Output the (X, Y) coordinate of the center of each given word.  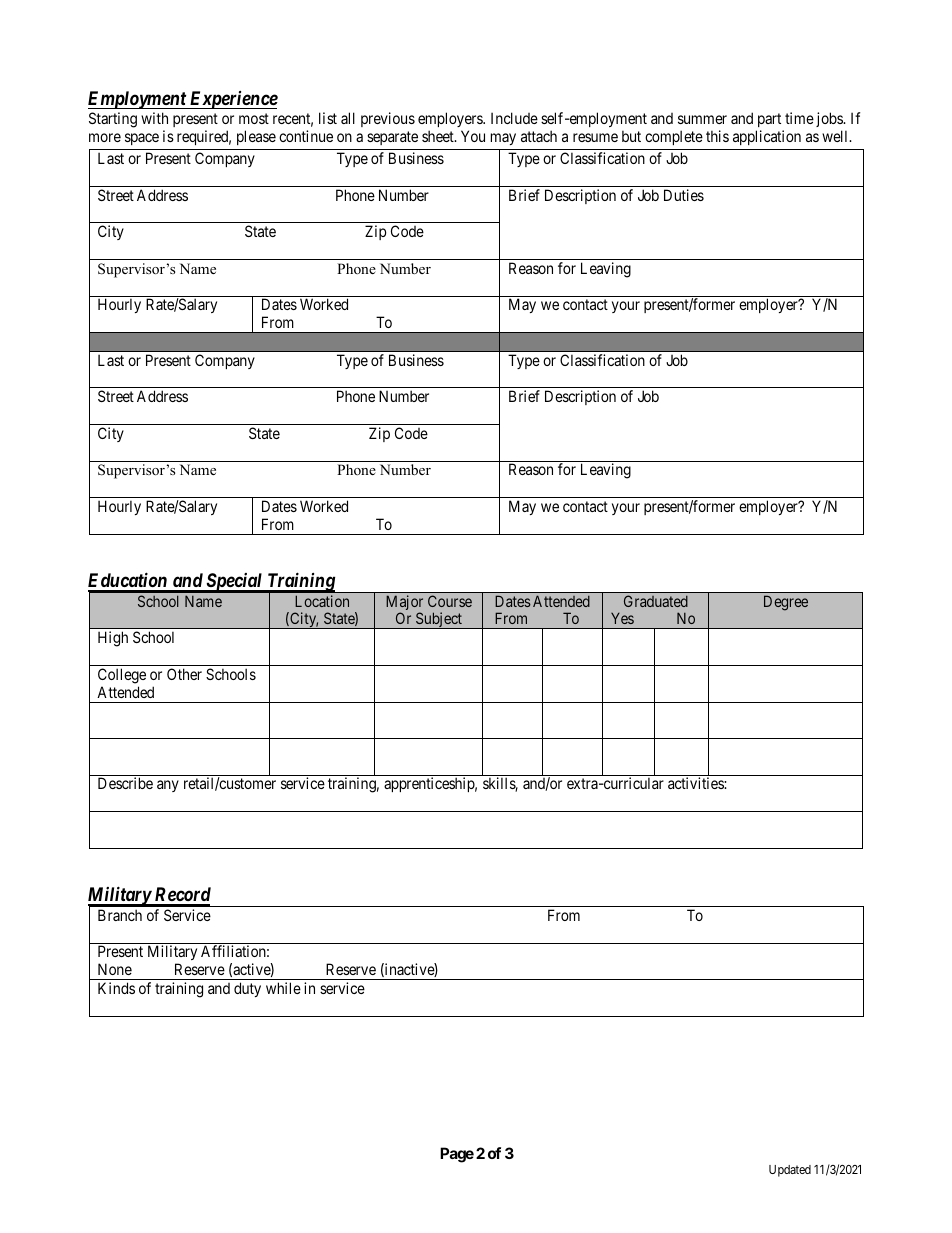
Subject (439, 620)
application (767, 137)
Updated (790, 1171)
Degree (786, 603)
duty (247, 989)
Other (184, 674)
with (154, 118)
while (283, 988)
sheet (439, 136)
